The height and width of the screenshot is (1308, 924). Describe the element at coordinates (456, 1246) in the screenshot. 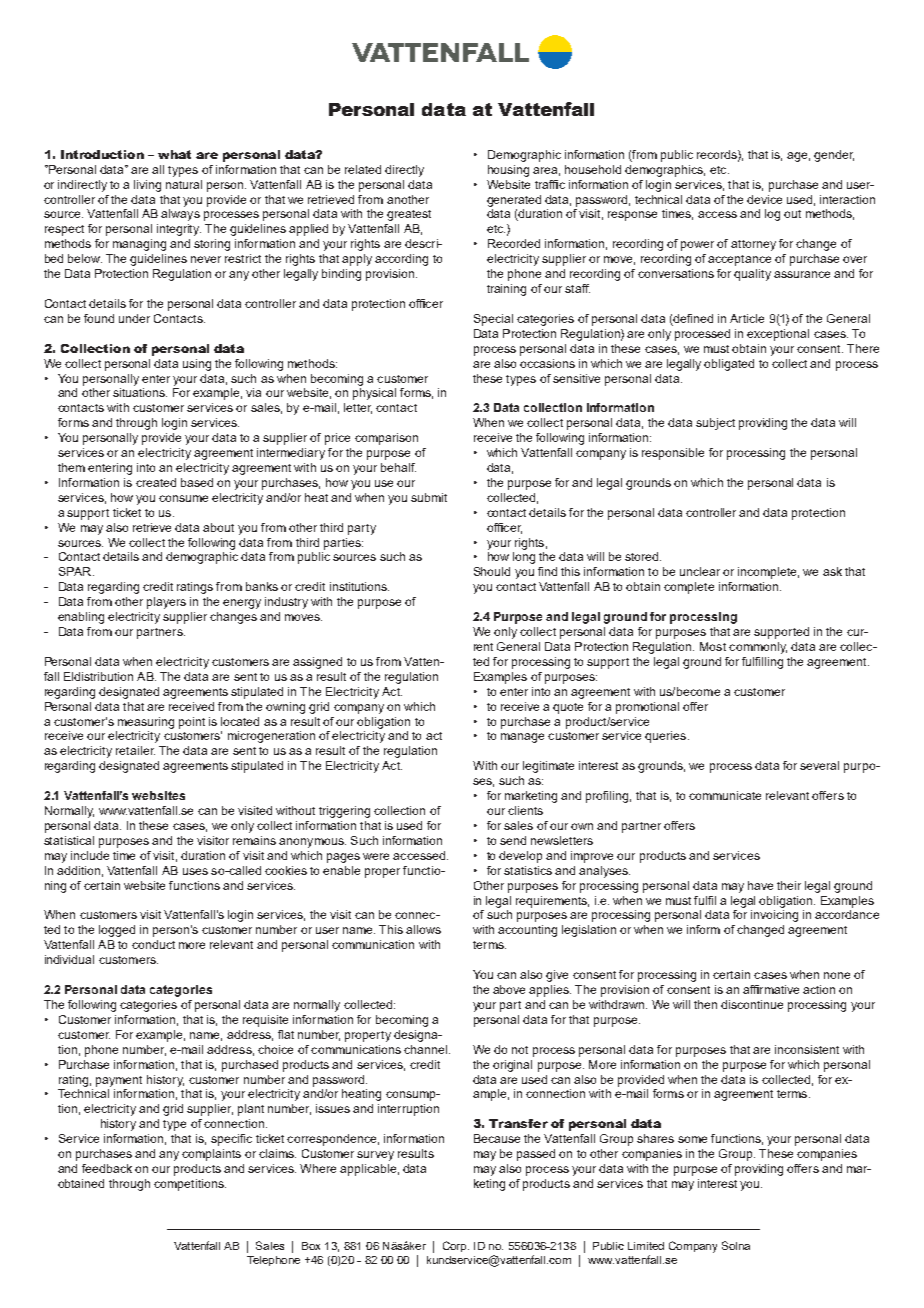

I see `Corp` at that location.
